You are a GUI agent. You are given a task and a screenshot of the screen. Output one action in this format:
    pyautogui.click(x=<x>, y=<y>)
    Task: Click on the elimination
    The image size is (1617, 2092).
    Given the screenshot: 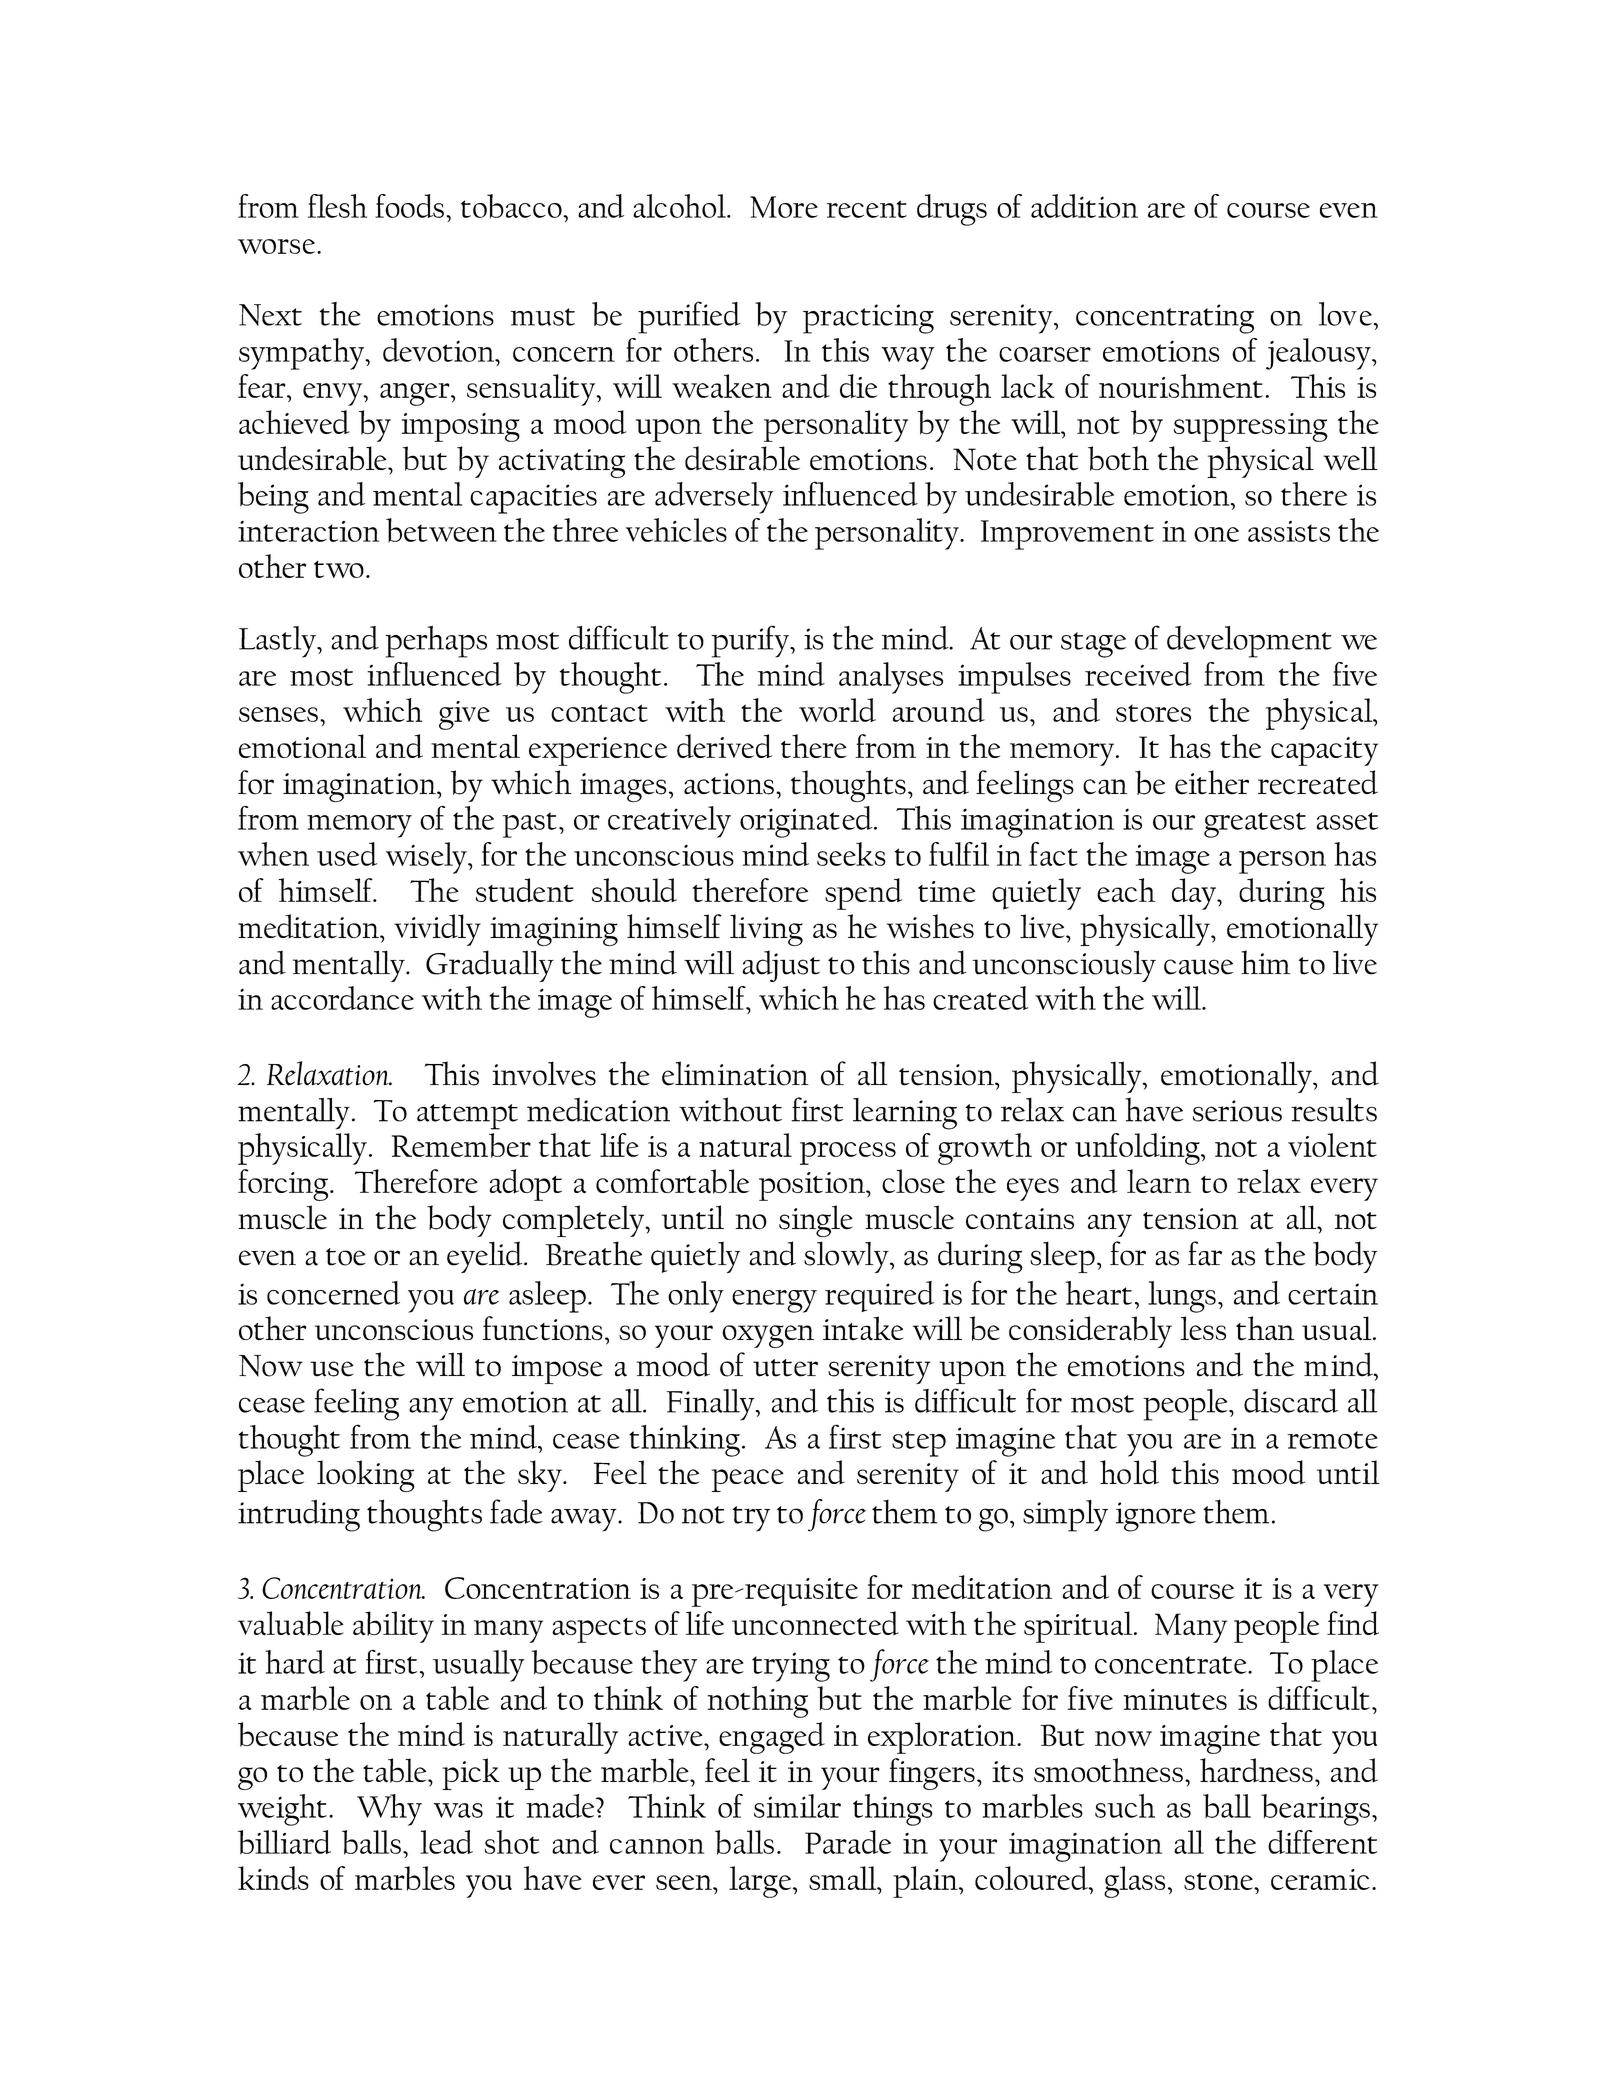 What is the action you would take?
    pyautogui.click(x=735, y=1073)
